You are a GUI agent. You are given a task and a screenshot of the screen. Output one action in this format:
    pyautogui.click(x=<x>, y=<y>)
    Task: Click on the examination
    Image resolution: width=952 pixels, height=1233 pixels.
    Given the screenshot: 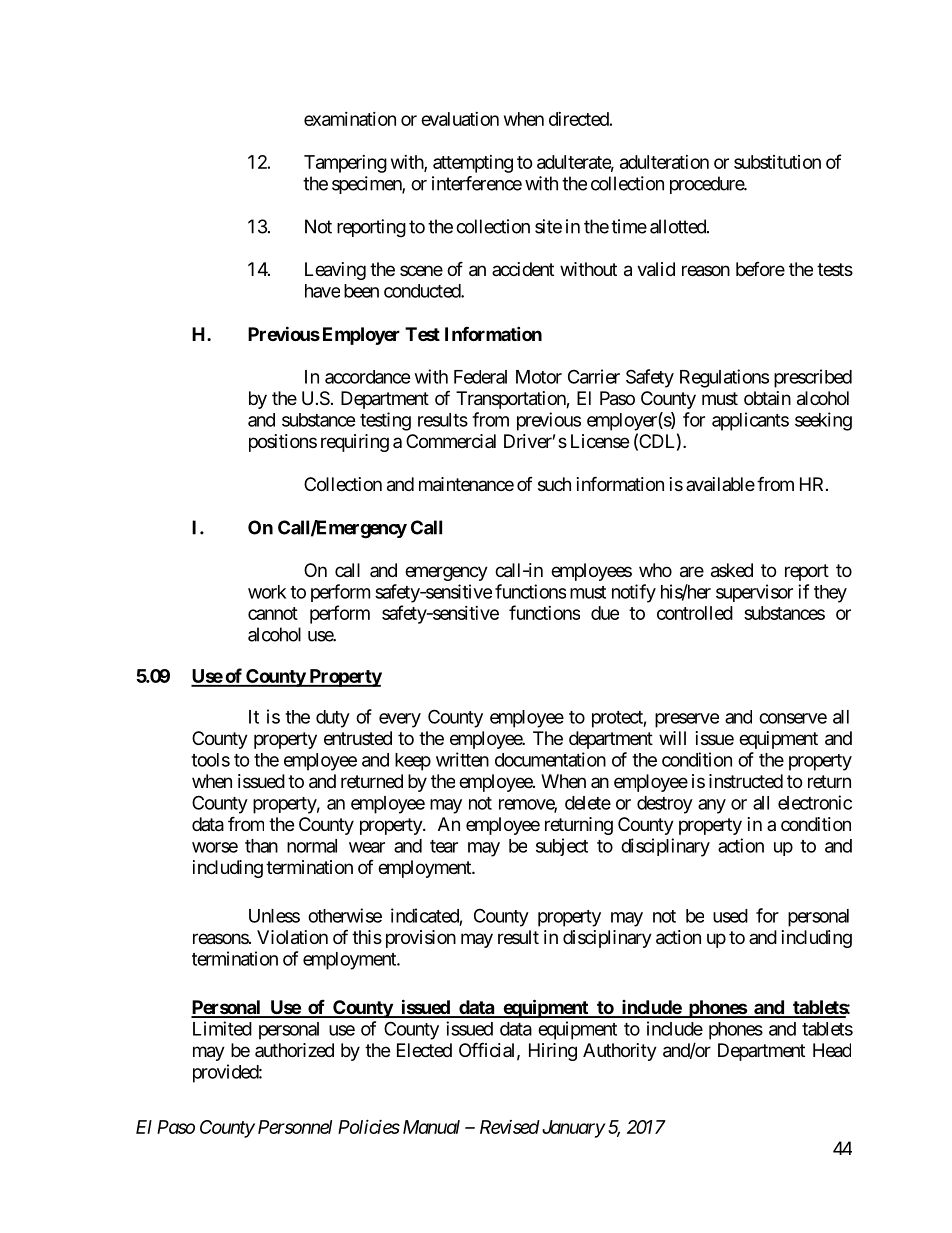 What is the action you would take?
    pyautogui.click(x=350, y=119)
